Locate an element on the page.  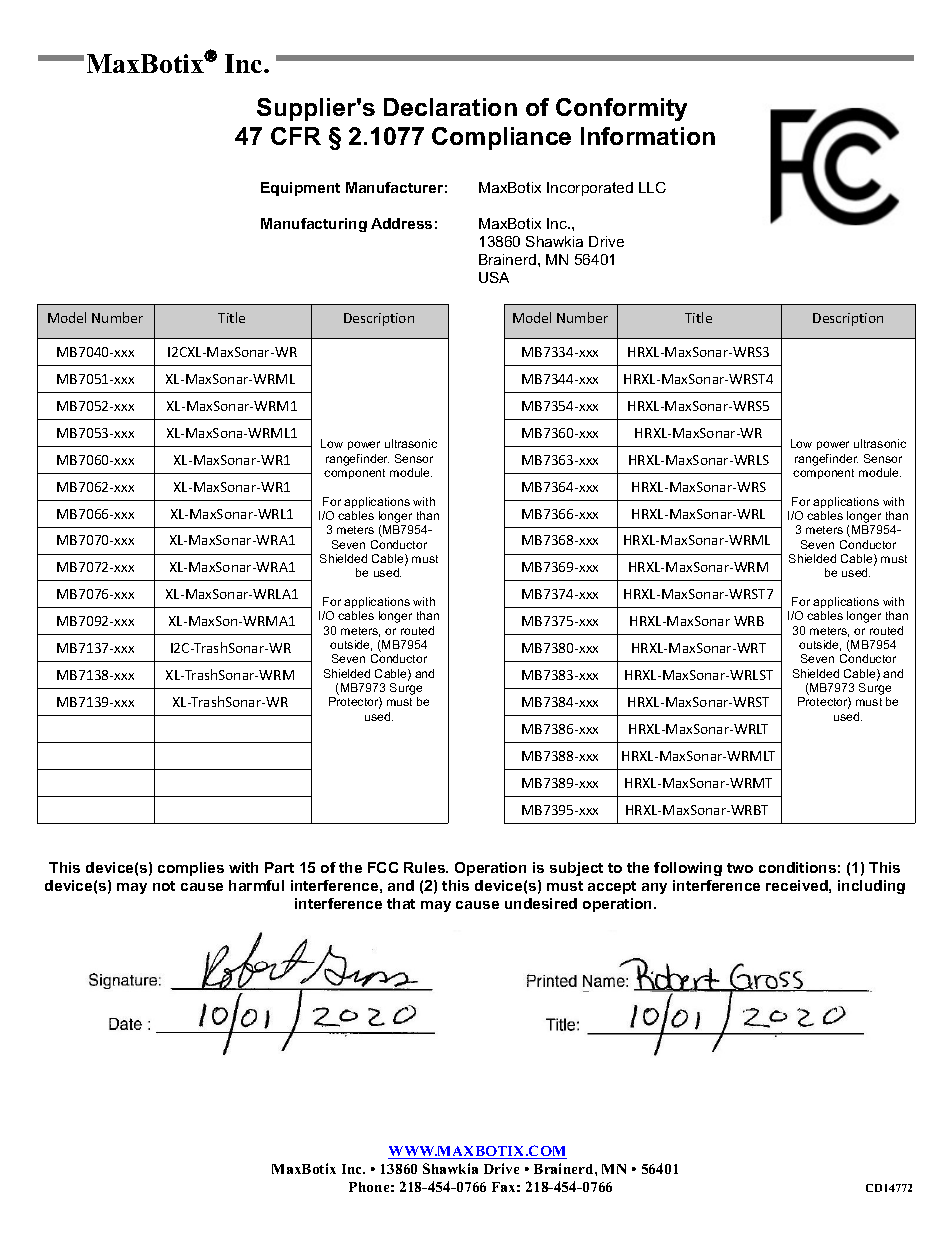
LLC is located at coordinates (652, 187).
